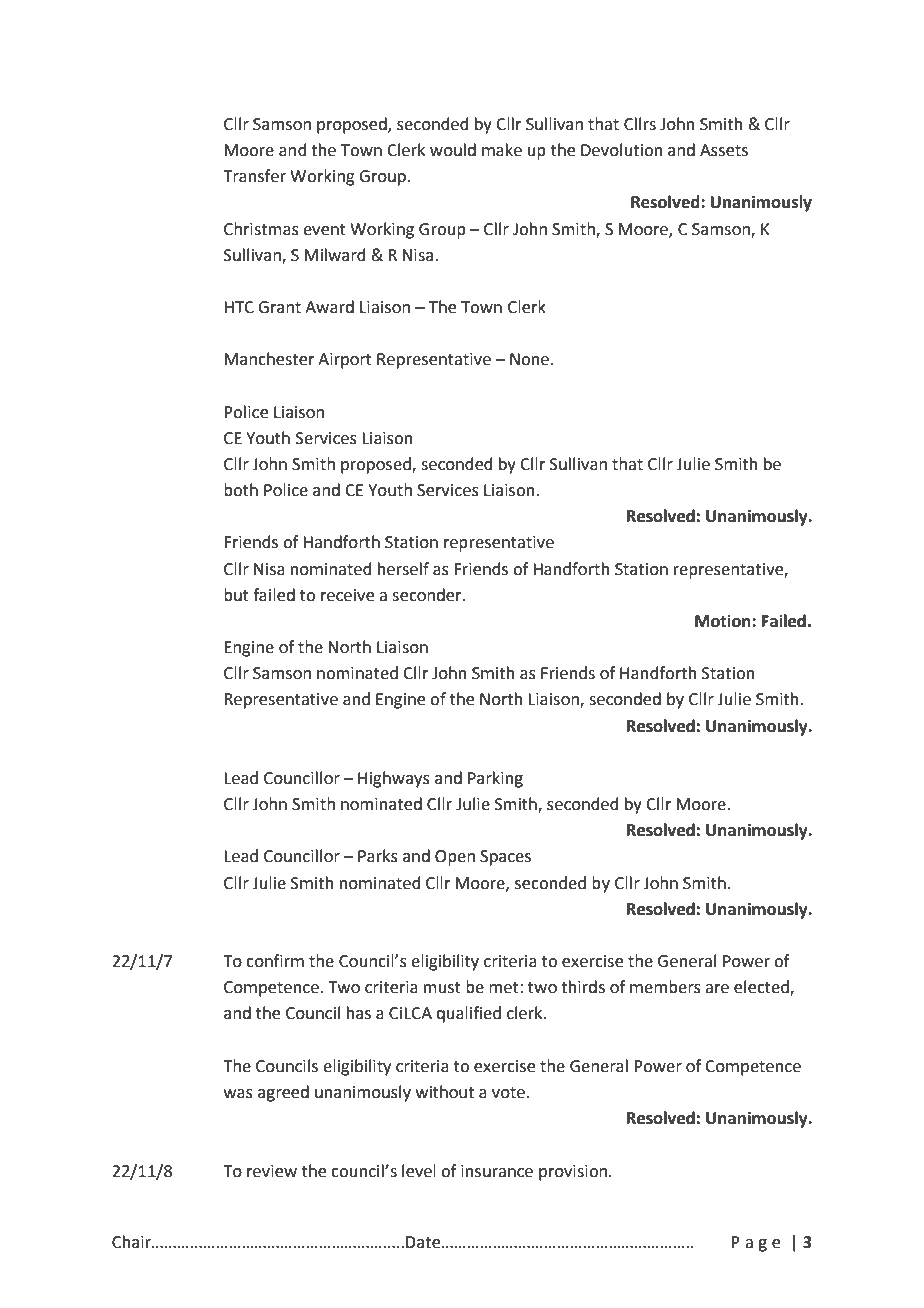 The height and width of the document is (1308, 924). I want to click on Transfer, so click(254, 176).
